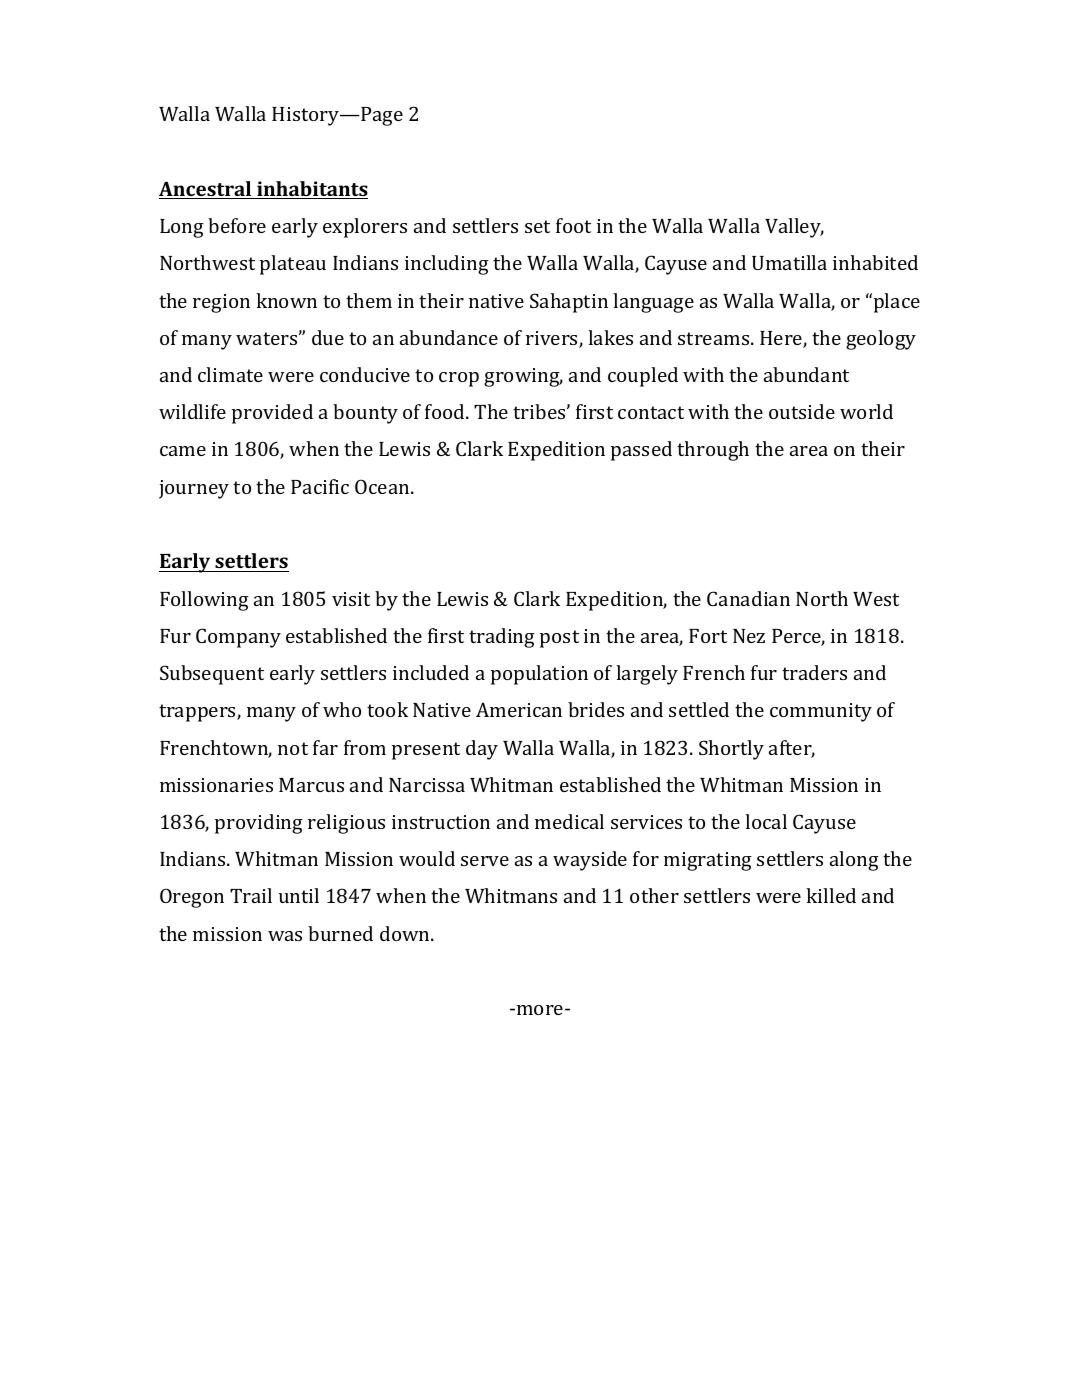  Describe the element at coordinates (502, 638) in the screenshot. I see `trading` at that location.
